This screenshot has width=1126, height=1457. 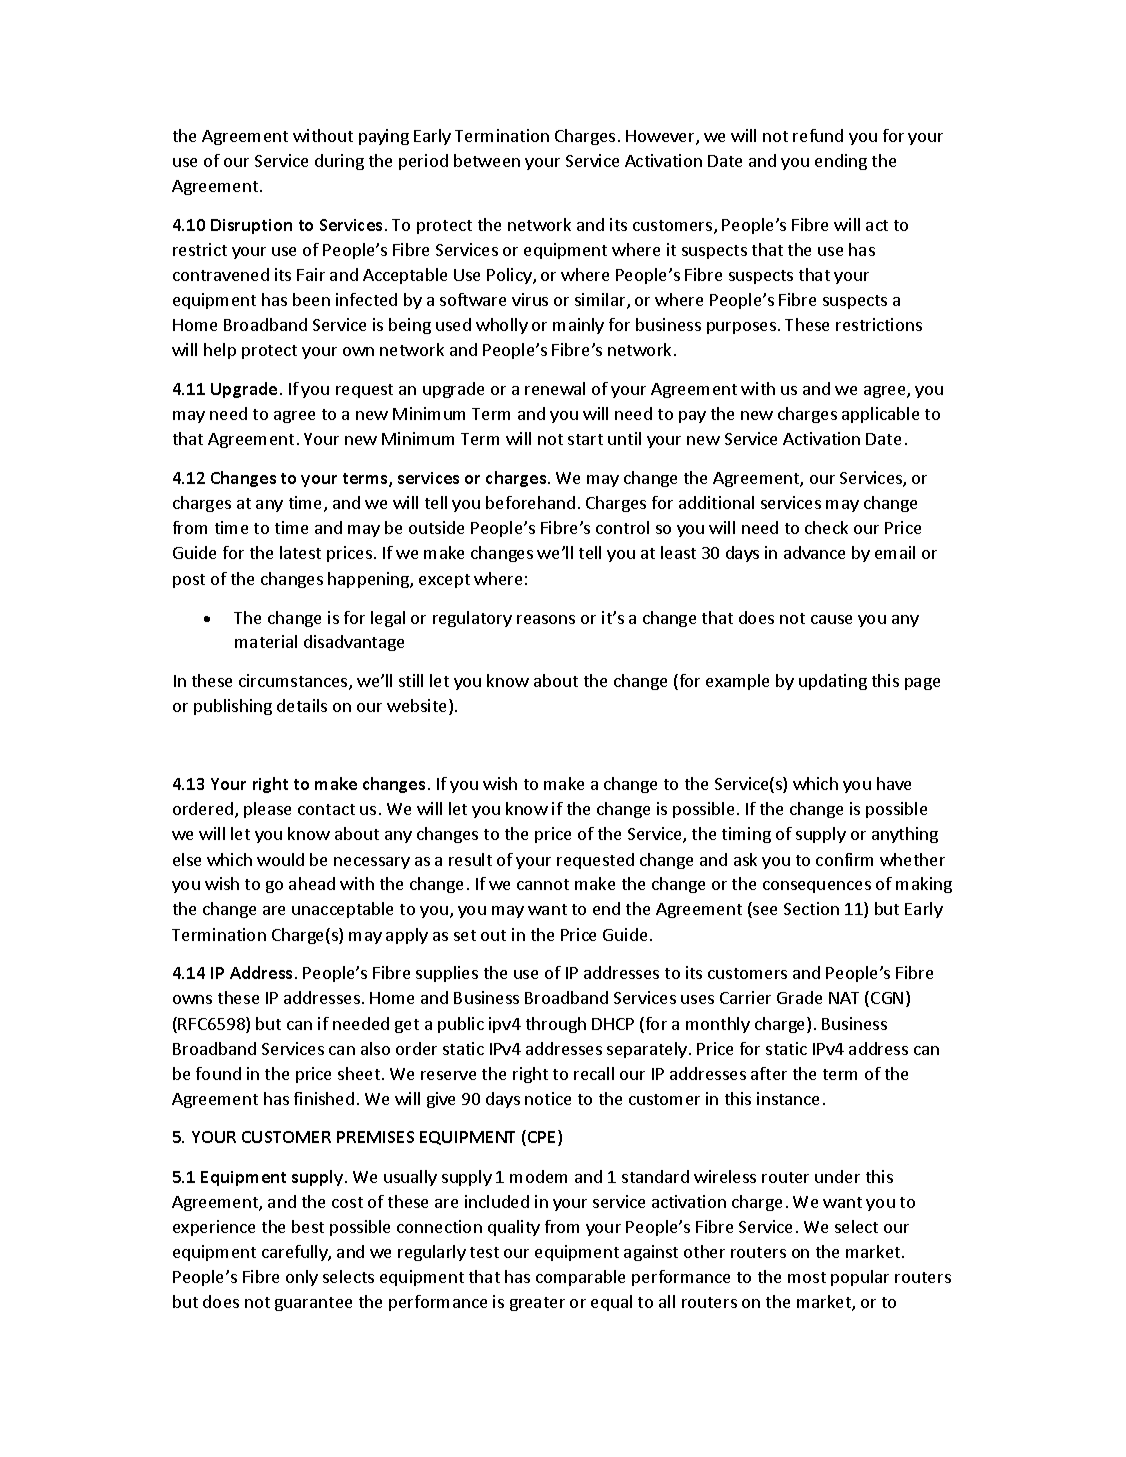 What do you see at coordinates (880, 415) in the screenshot?
I see `applicable` at bounding box center [880, 415].
